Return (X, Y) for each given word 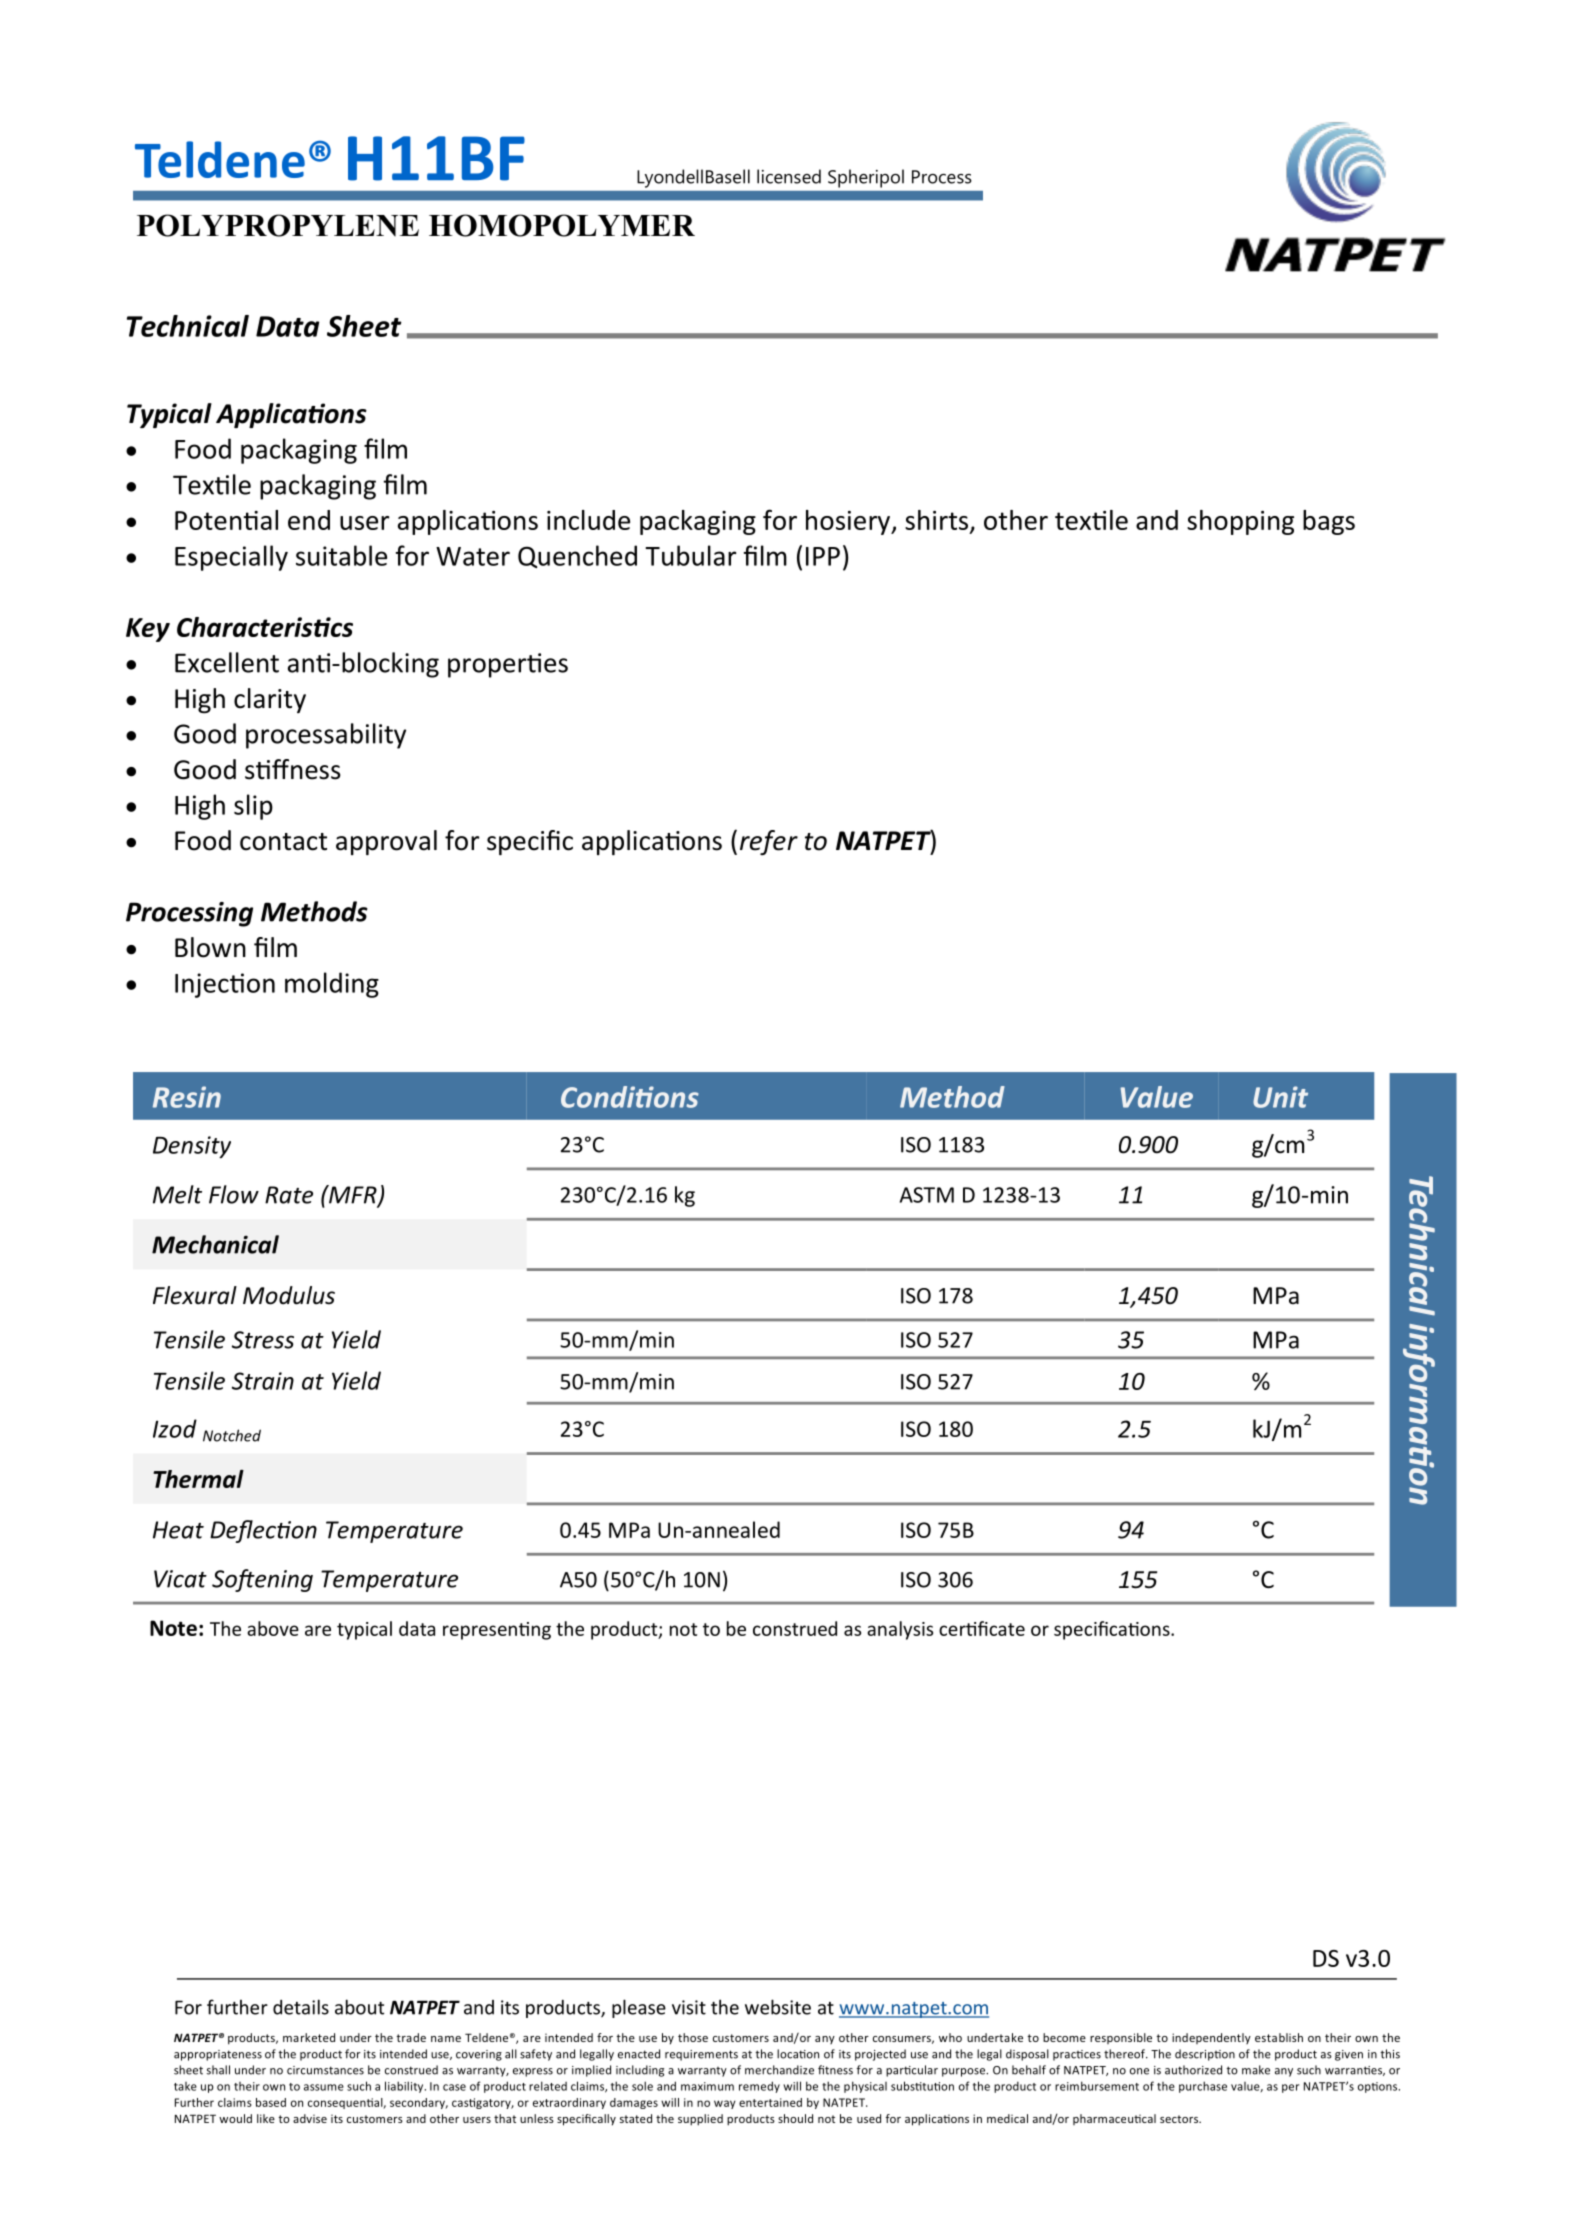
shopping (1240, 522)
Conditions (630, 1097)
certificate (982, 1628)
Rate (289, 1195)
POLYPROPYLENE (278, 225)
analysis (900, 1630)
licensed (789, 176)
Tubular (690, 555)
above (273, 1628)
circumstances (325, 2070)
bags (1329, 522)
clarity (270, 700)
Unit (1280, 1097)
